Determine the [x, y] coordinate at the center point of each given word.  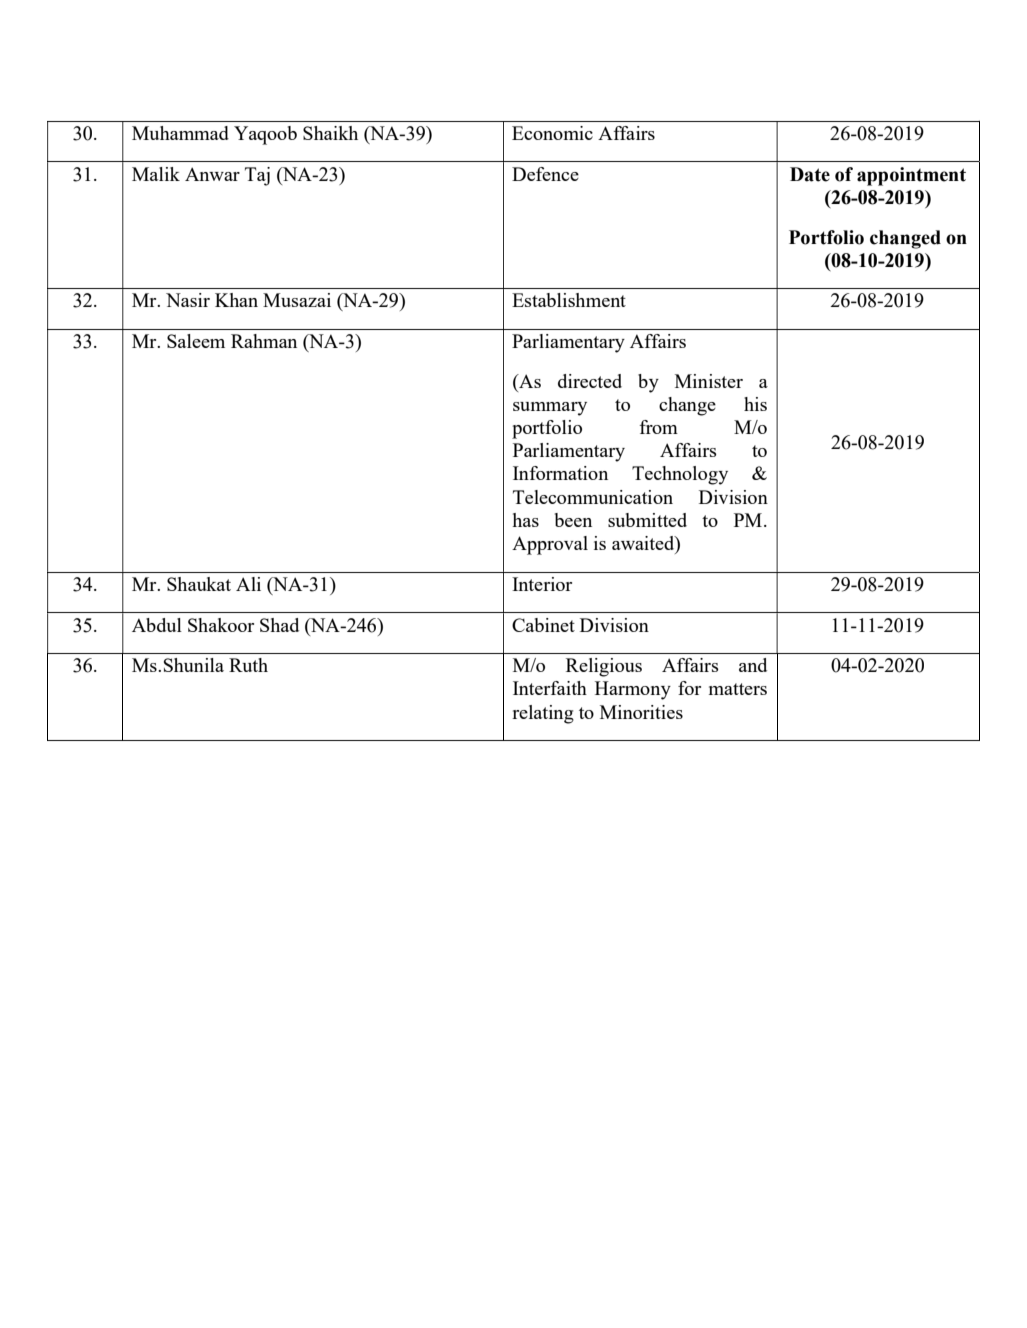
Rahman [264, 341]
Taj [257, 176]
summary [550, 409]
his [755, 404]
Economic [552, 133]
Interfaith [550, 688]
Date [810, 174]
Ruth [248, 665]
